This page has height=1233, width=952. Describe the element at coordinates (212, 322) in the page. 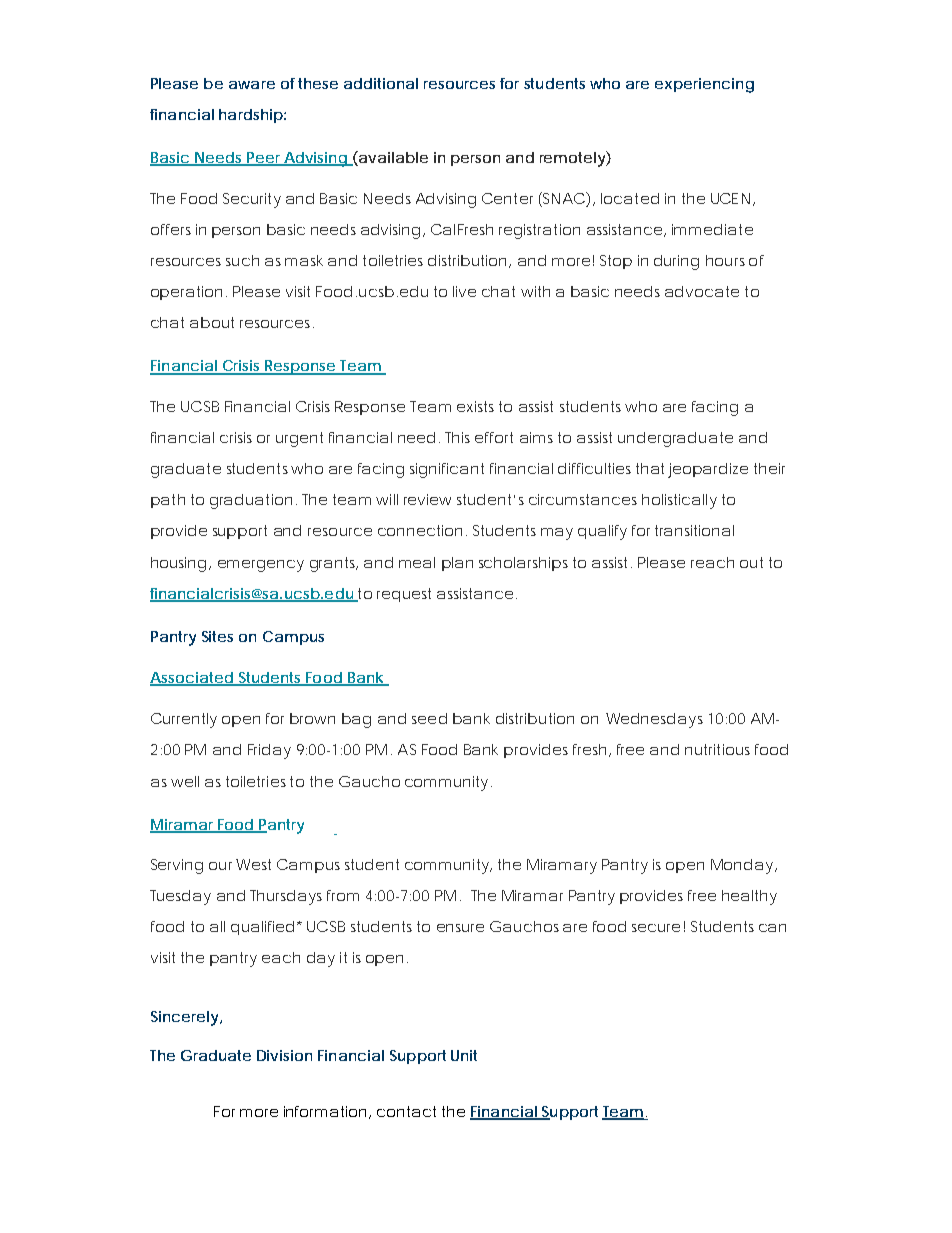

I see `about` at that location.
